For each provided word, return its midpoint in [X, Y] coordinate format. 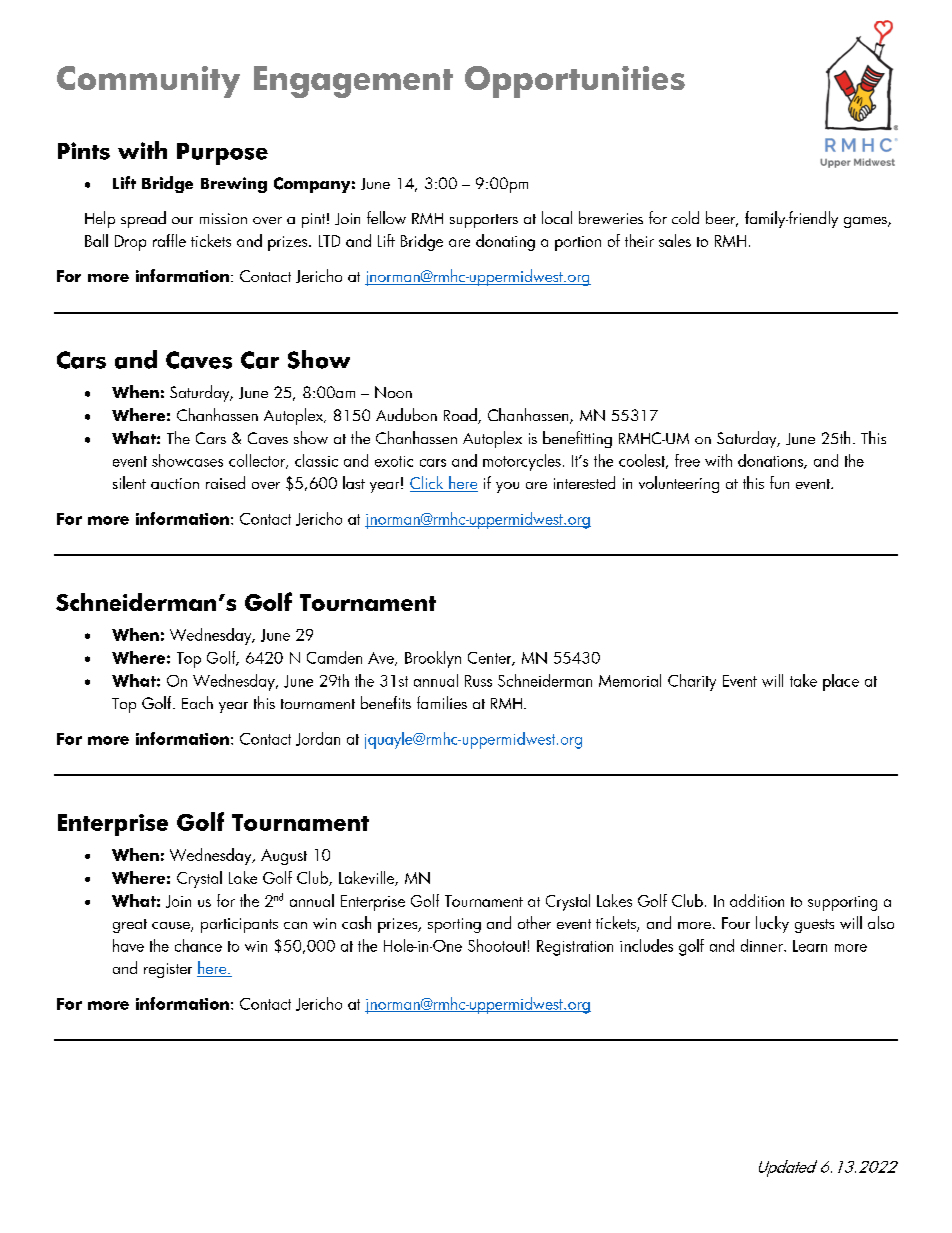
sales [675, 240]
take [803, 680]
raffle [169, 240]
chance [198, 945]
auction [175, 483]
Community [148, 82]
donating [505, 242]
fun [779, 482]
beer [722, 219]
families [442, 702]
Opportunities [575, 82]
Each [197, 702]
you [507, 487]
